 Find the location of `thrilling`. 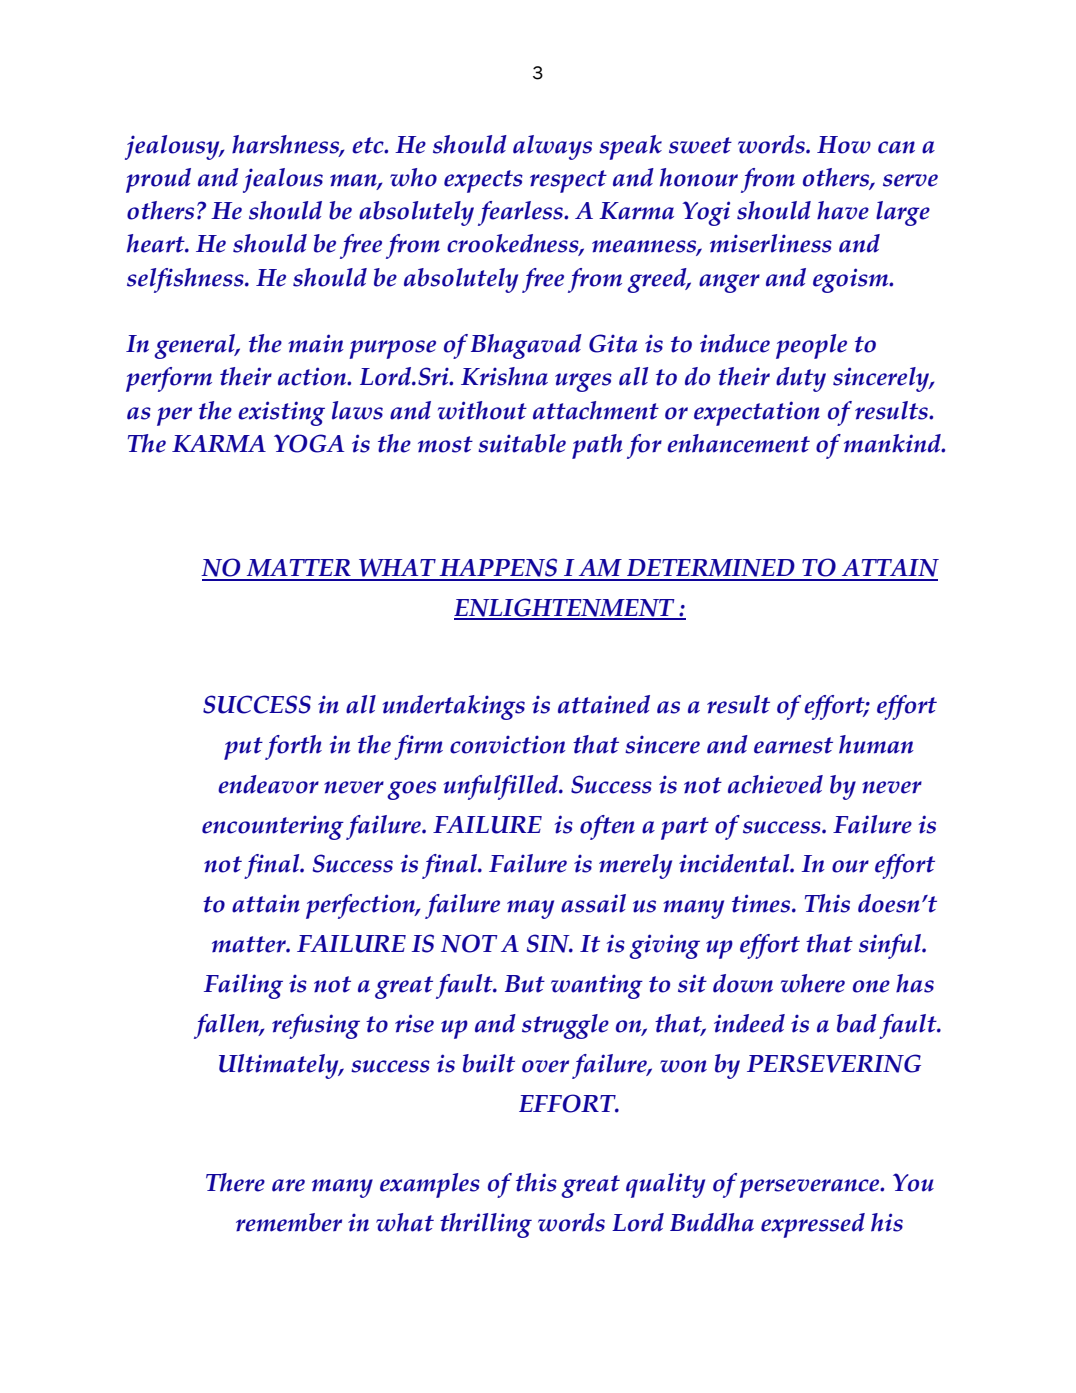

thrilling is located at coordinates (486, 1225).
